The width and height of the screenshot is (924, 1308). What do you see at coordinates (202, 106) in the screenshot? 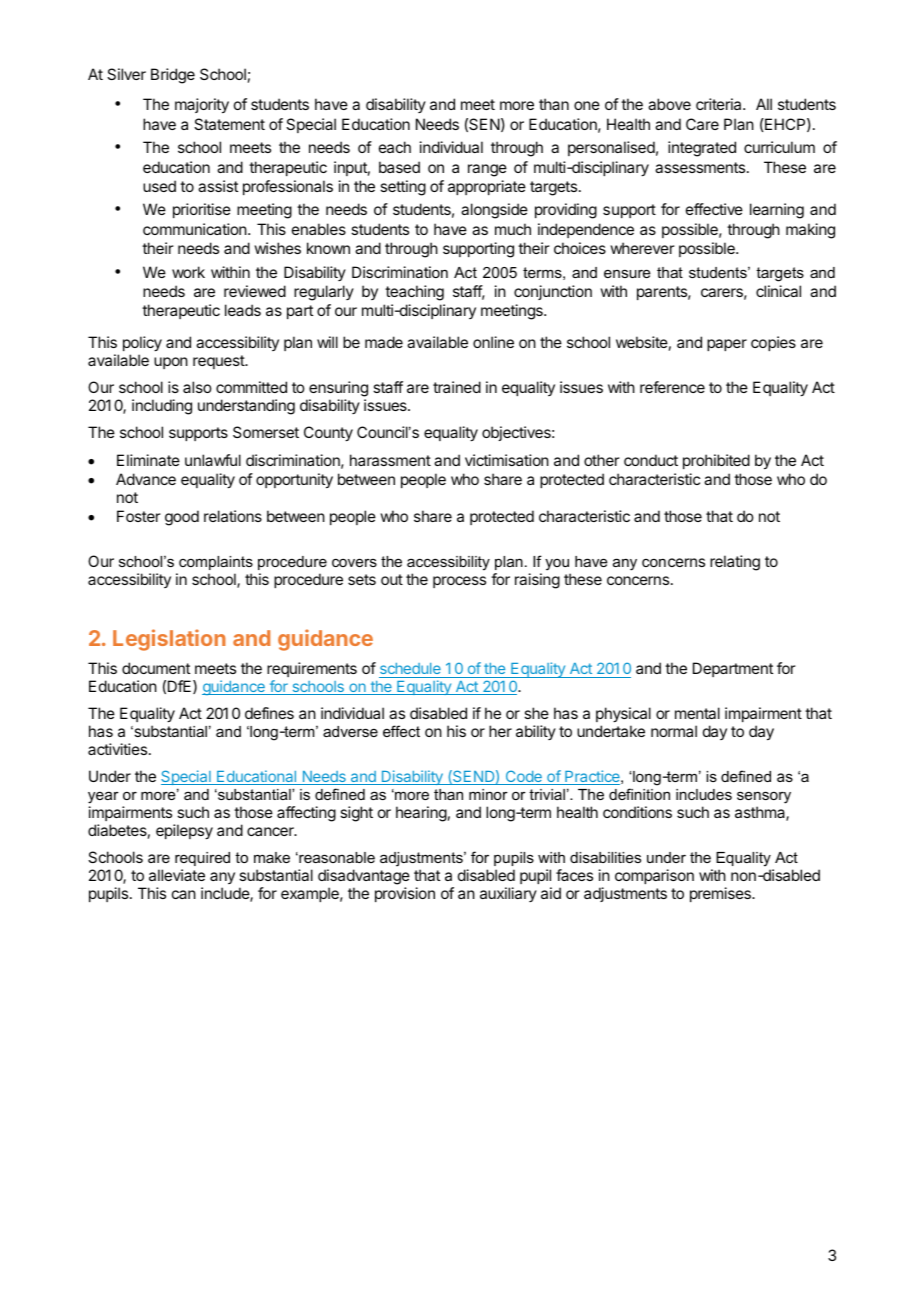
I see `majority` at bounding box center [202, 106].
